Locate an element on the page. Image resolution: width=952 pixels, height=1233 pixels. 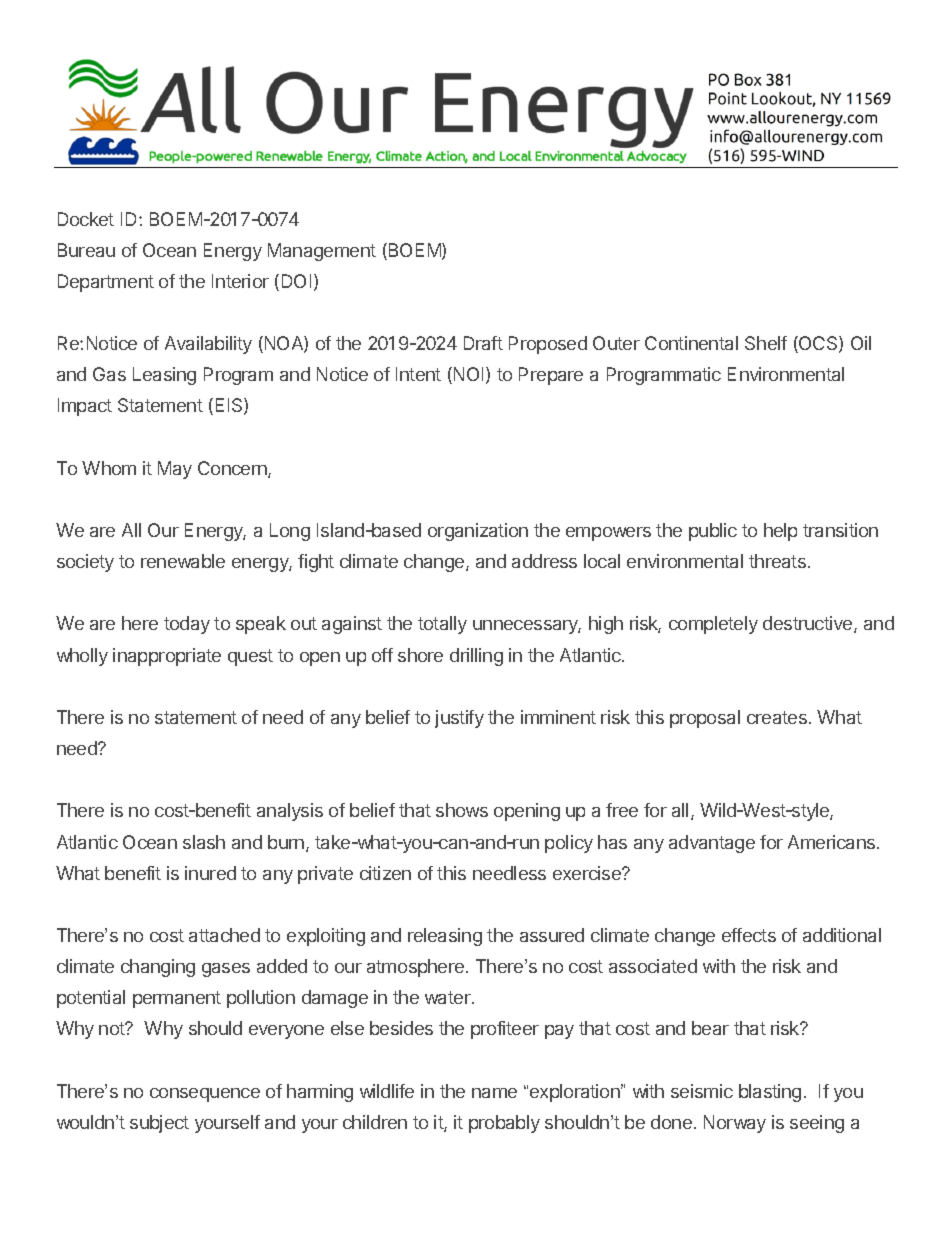
drilling is located at coordinates (476, 657).
